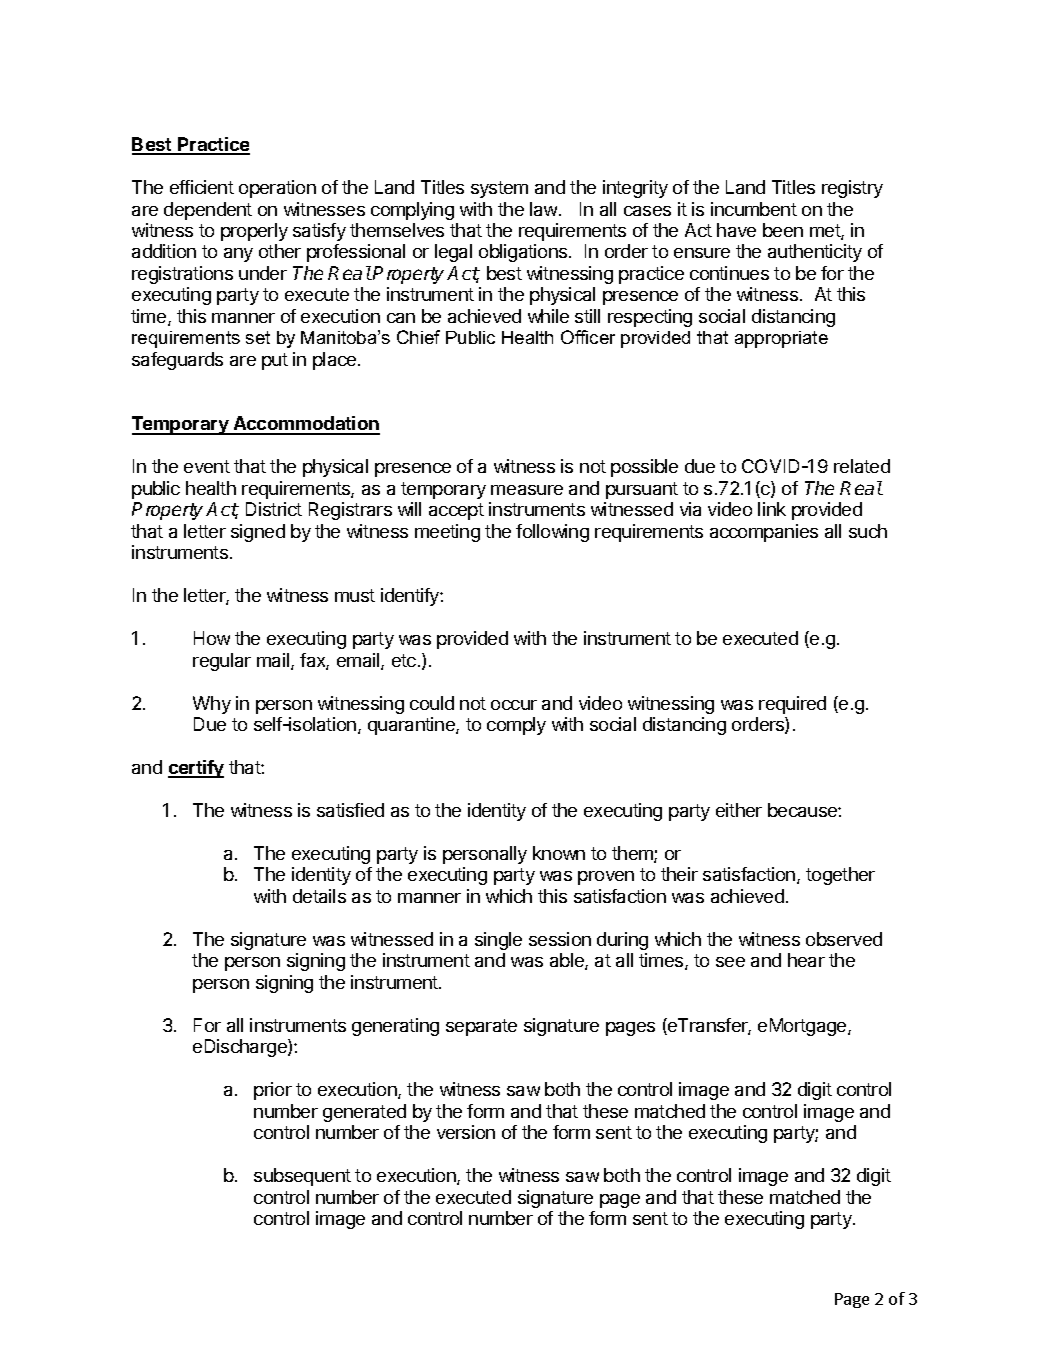  What do you see at coordinates (783, 230) in the screenshot?
I see `been` at bounding box center [783, 230].
